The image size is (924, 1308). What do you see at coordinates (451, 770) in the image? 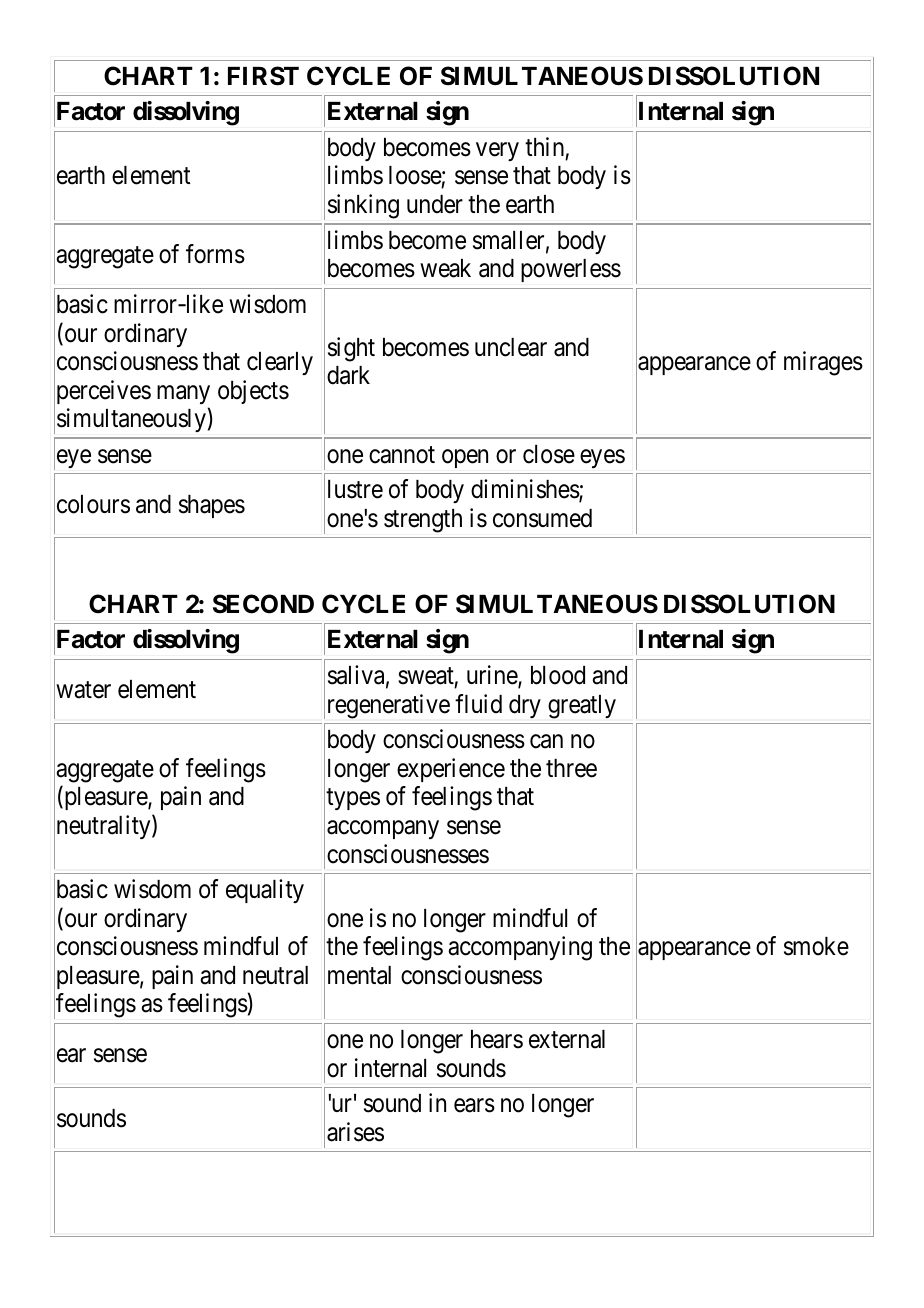
I see `experience` at bounding box center [451, 770].
